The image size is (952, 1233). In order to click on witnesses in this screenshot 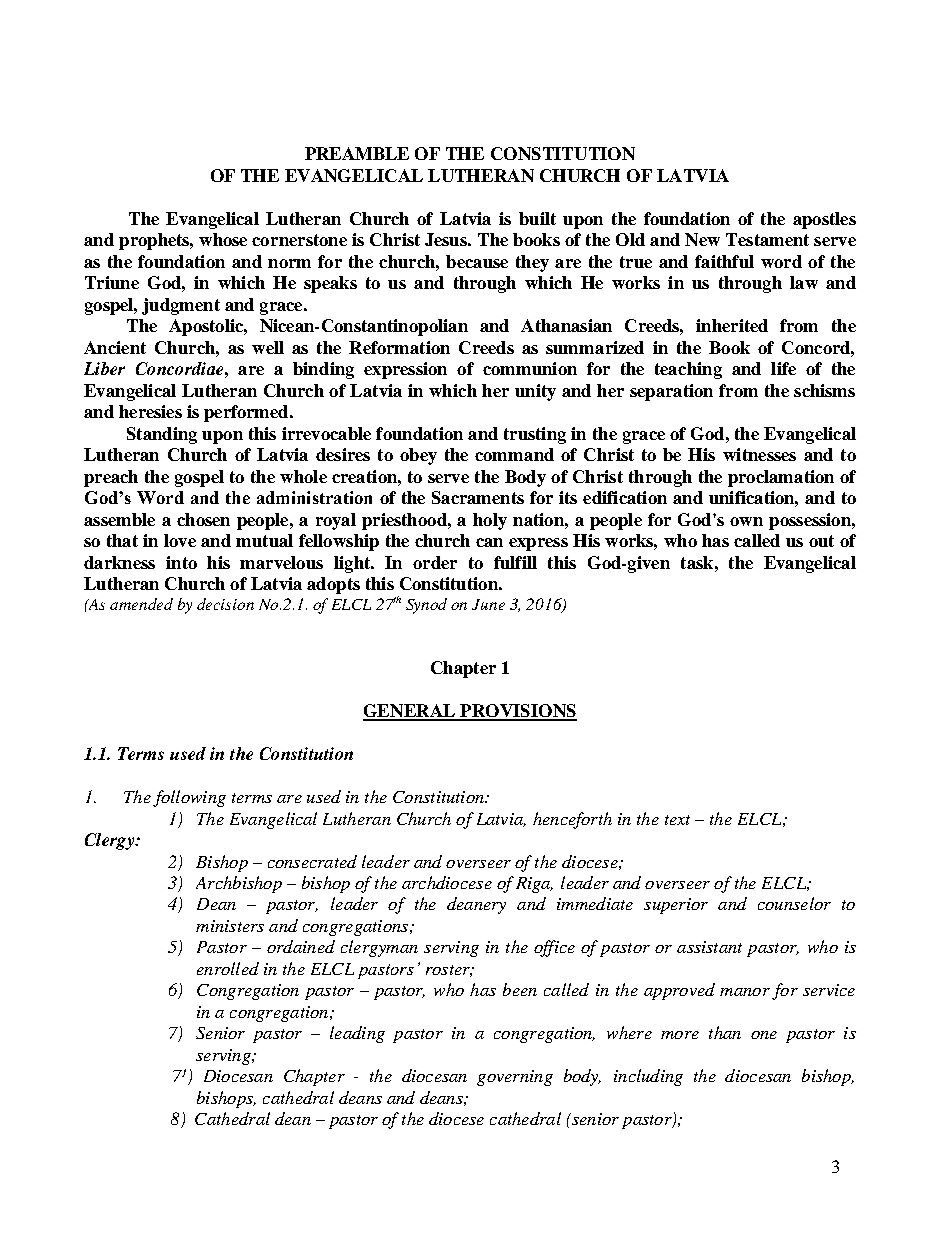, I will do `click(759, 454)`.
